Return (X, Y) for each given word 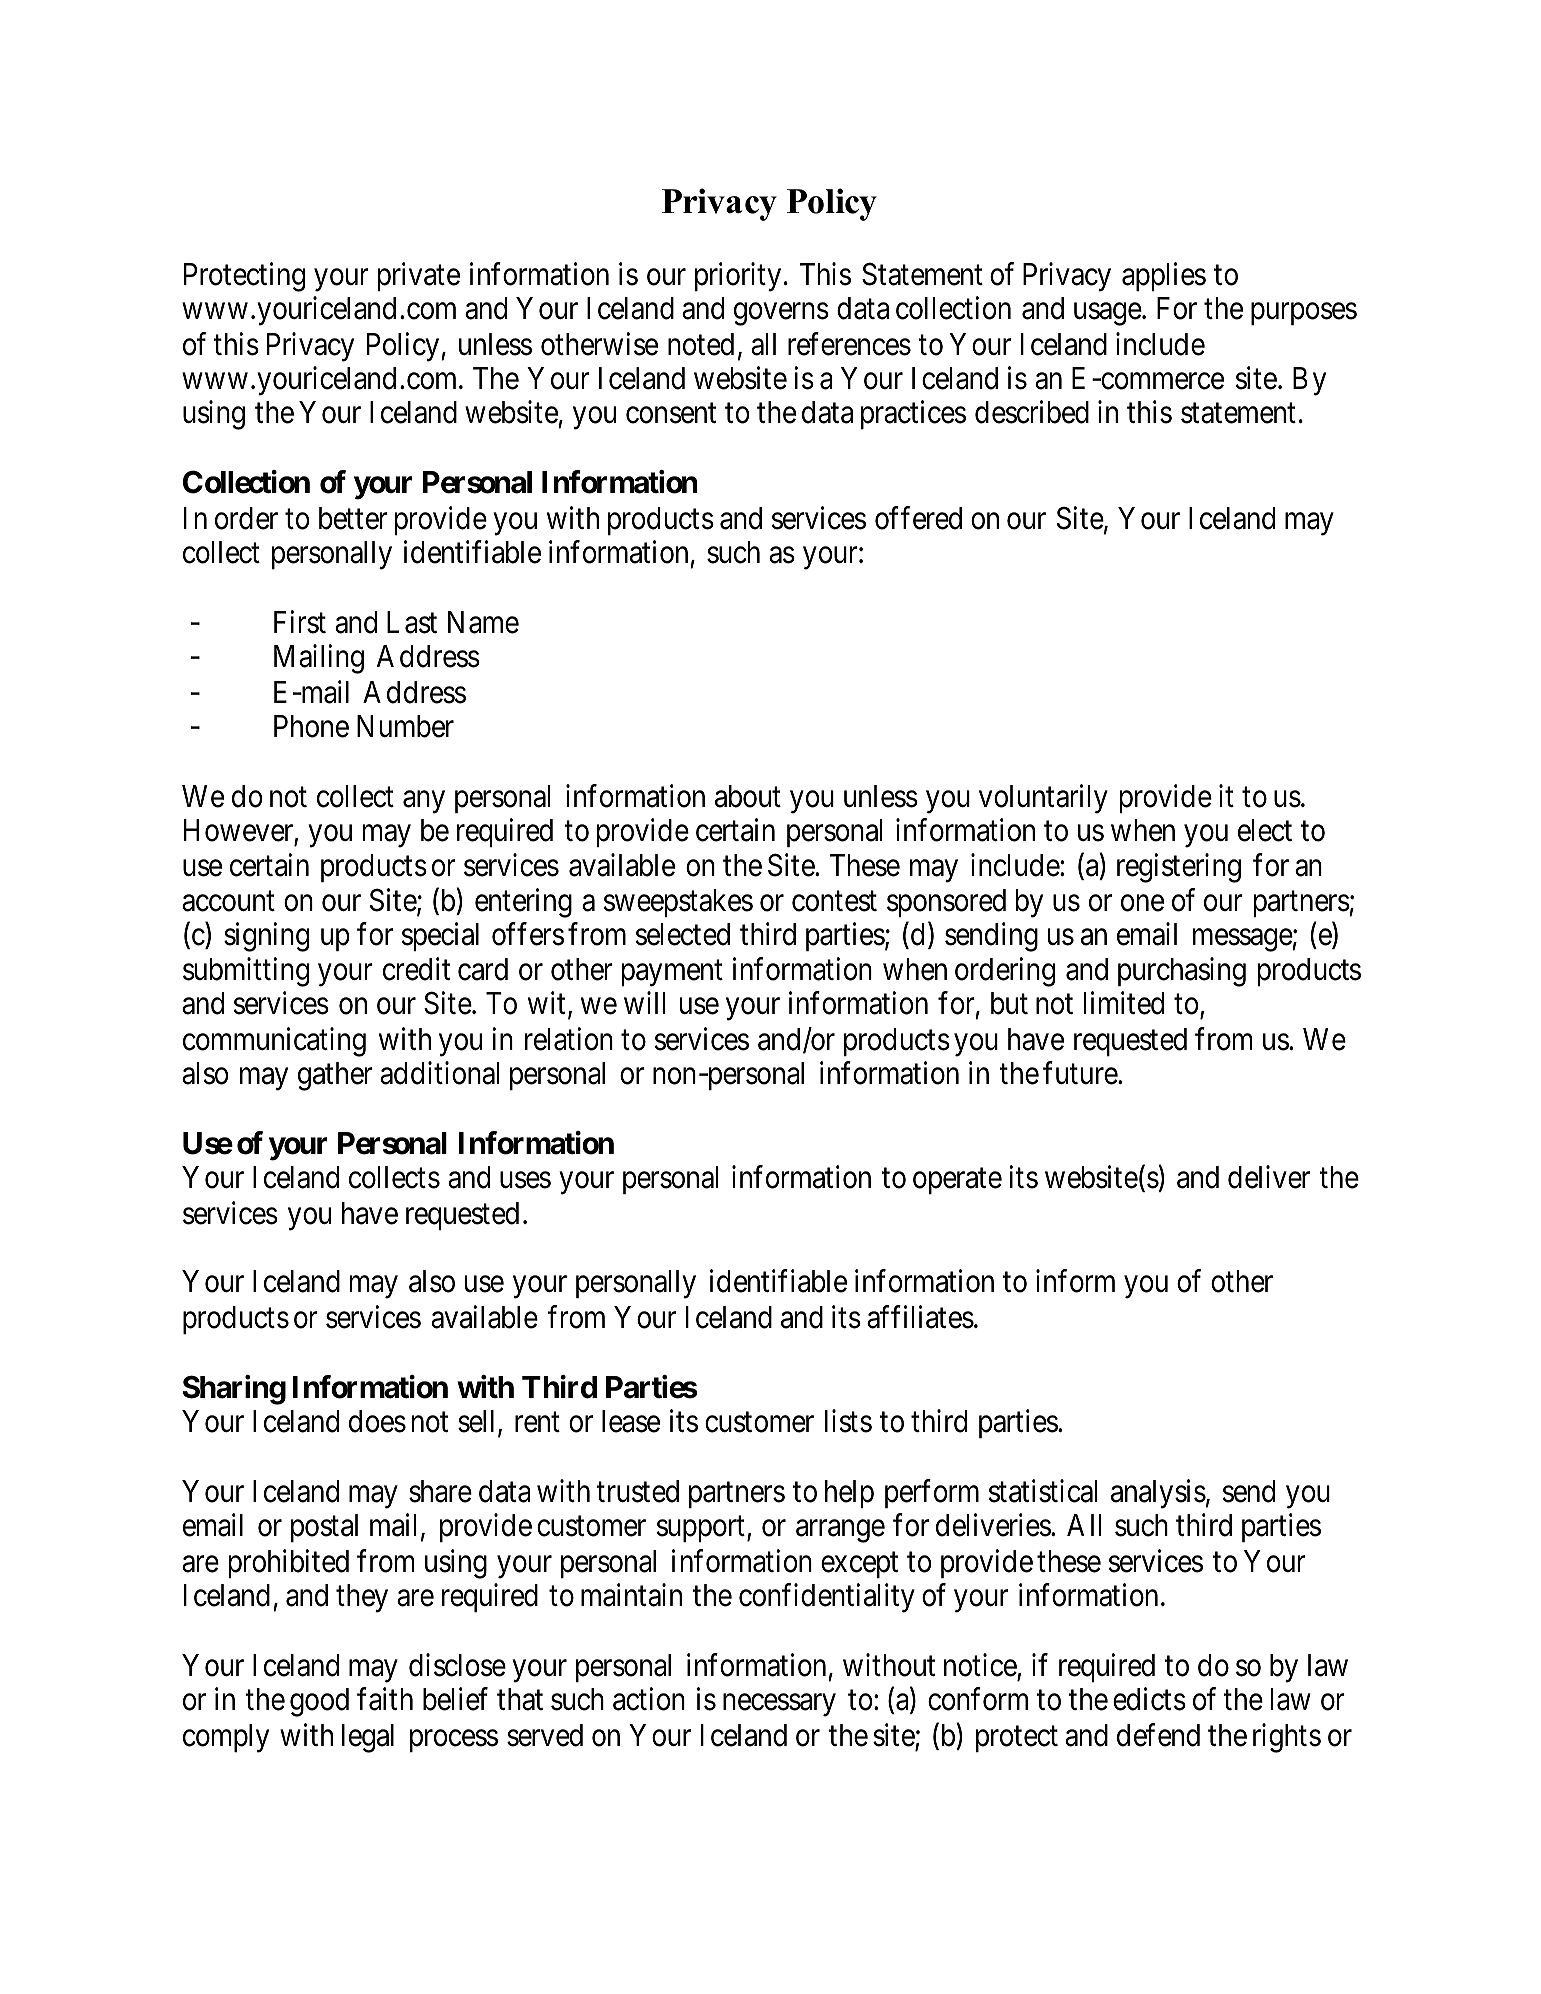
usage (1108, 314)
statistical (1043, 1491)
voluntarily (1043, 799)
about (748, 796)
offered (918, 518)
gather (335, 1076)
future (1081, 1073)
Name (483, 622)
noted (701, 344)
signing (266, 937)
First (300, 622)
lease (631, 1421)
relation (569, 1039)
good (319, 1702)
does (377, 1421)
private (419, 276)
